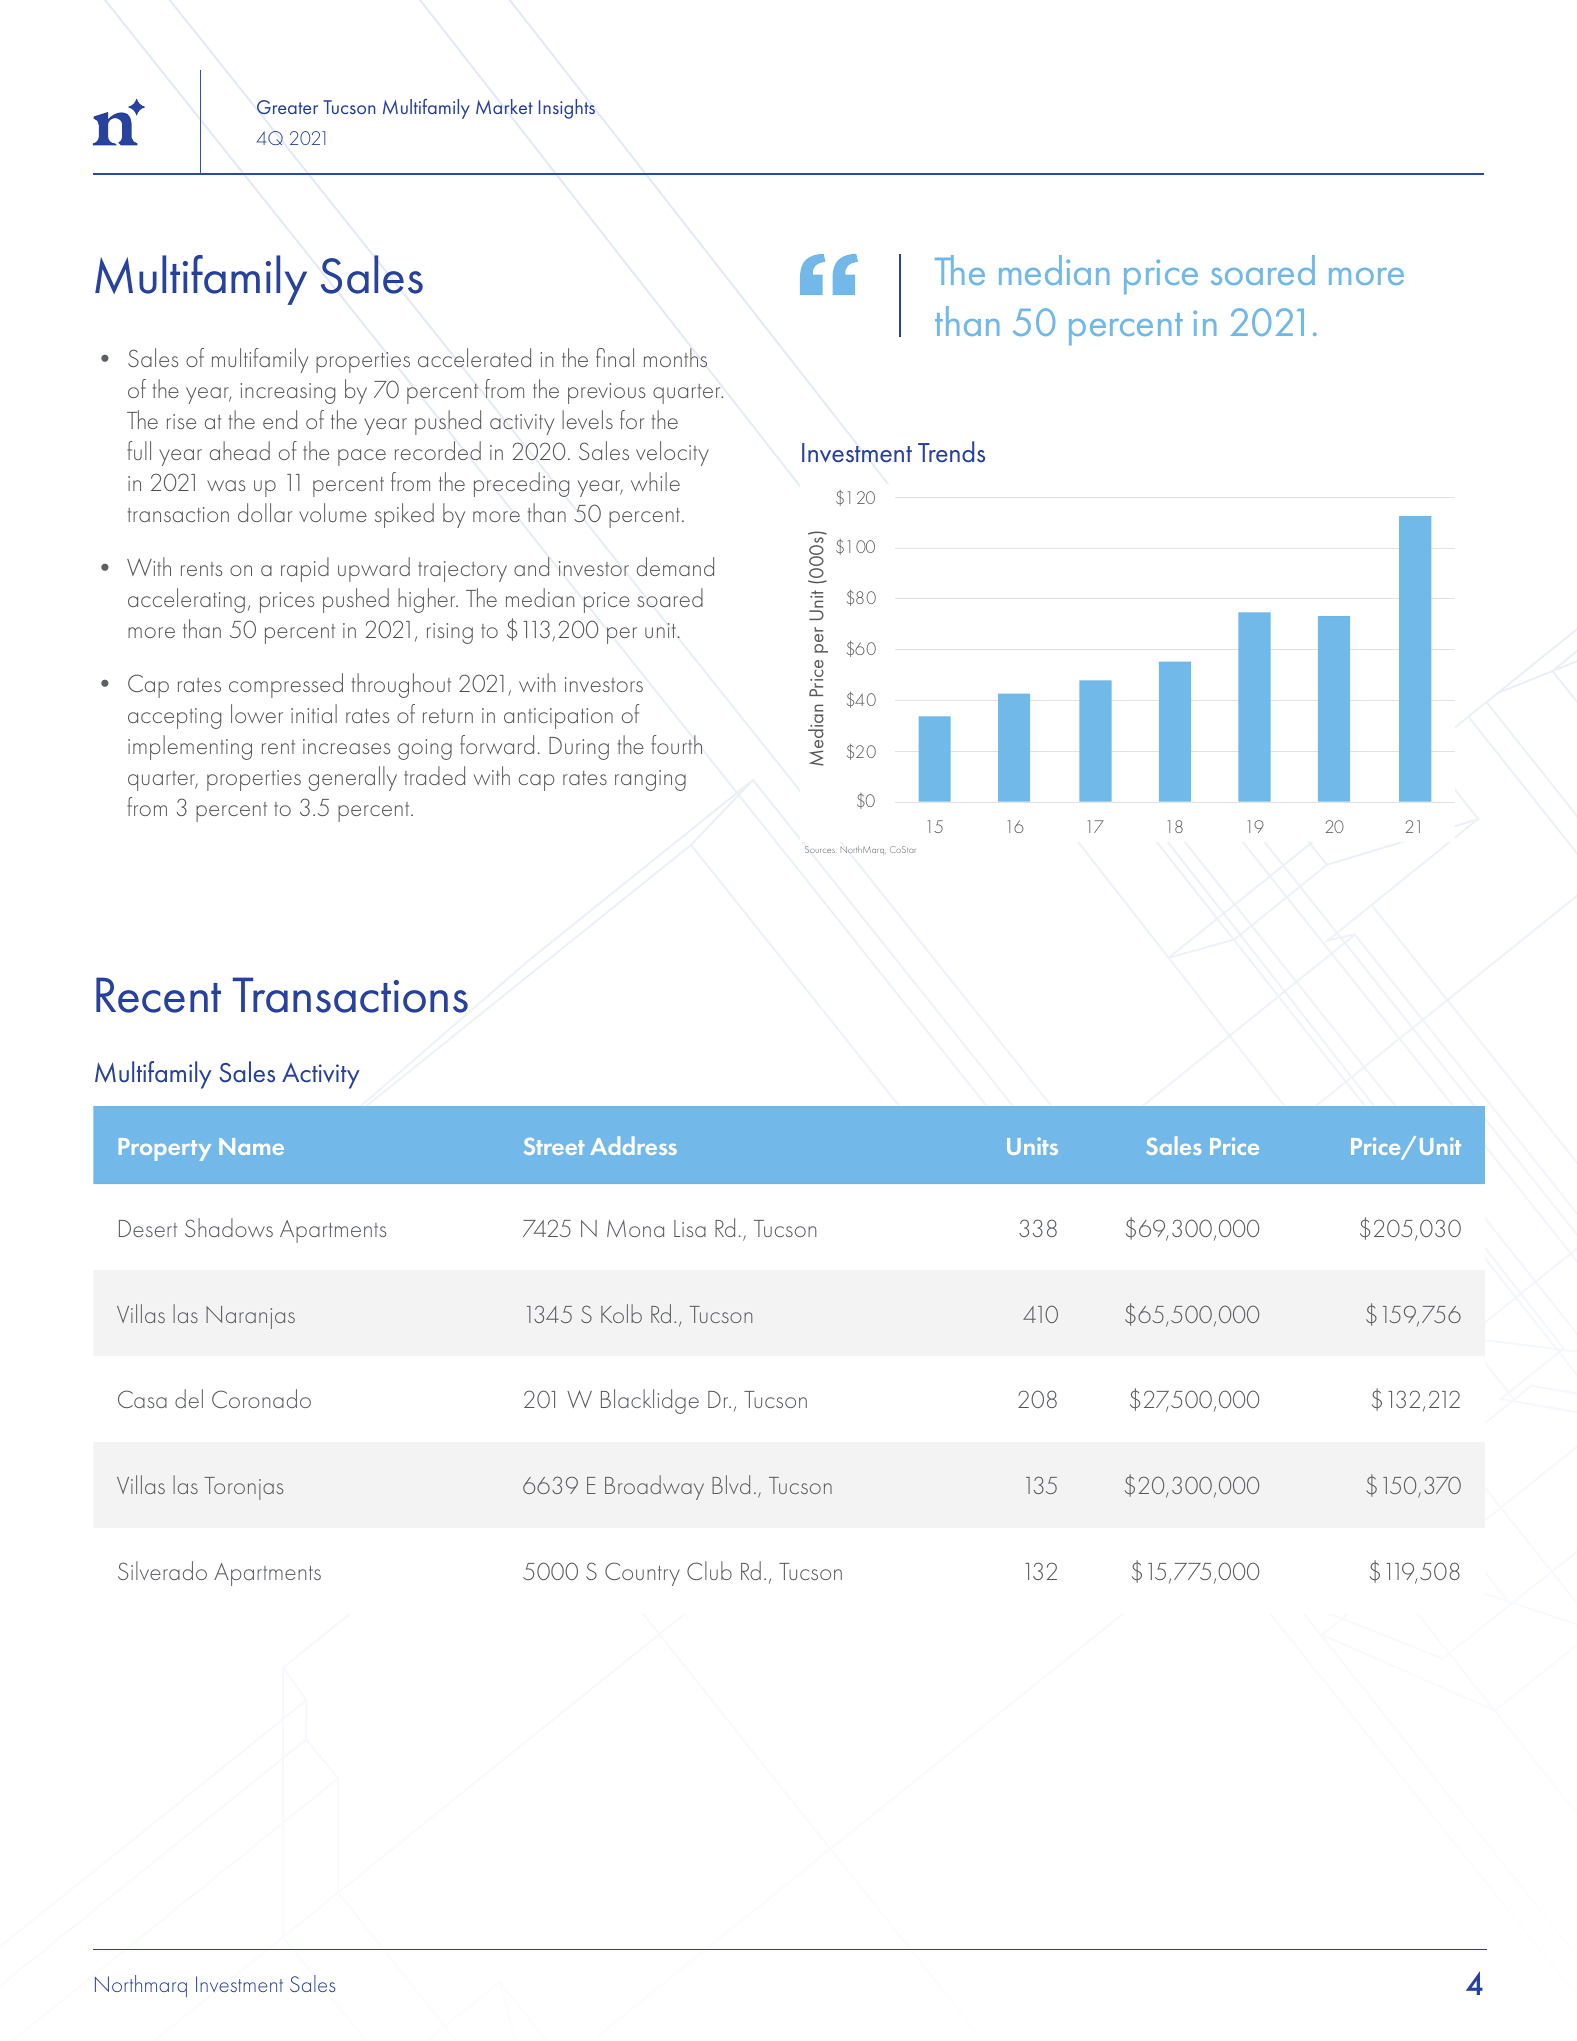 This screenshot has width=1577, height=2041. What do you see at coordinates (567, 109) in the screenshot?
I see `Insights` at bounding box center [567, 109].
